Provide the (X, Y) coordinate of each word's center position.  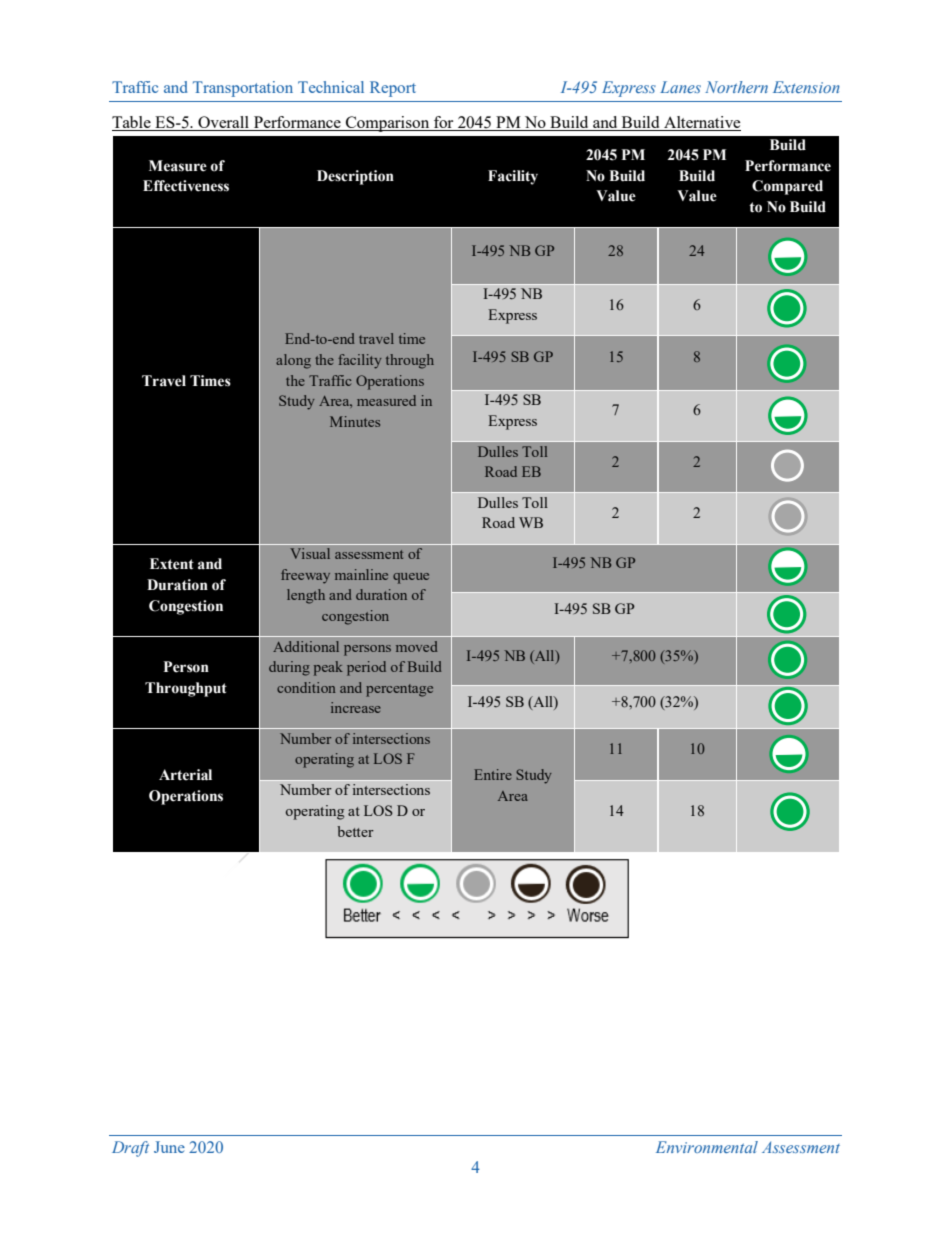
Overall (223, 123)
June (169, 1147)
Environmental (707, 1147)
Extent (172, 564)
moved (417, 646)
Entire (493, 774)
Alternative (701, 123)
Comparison (387, 124)
